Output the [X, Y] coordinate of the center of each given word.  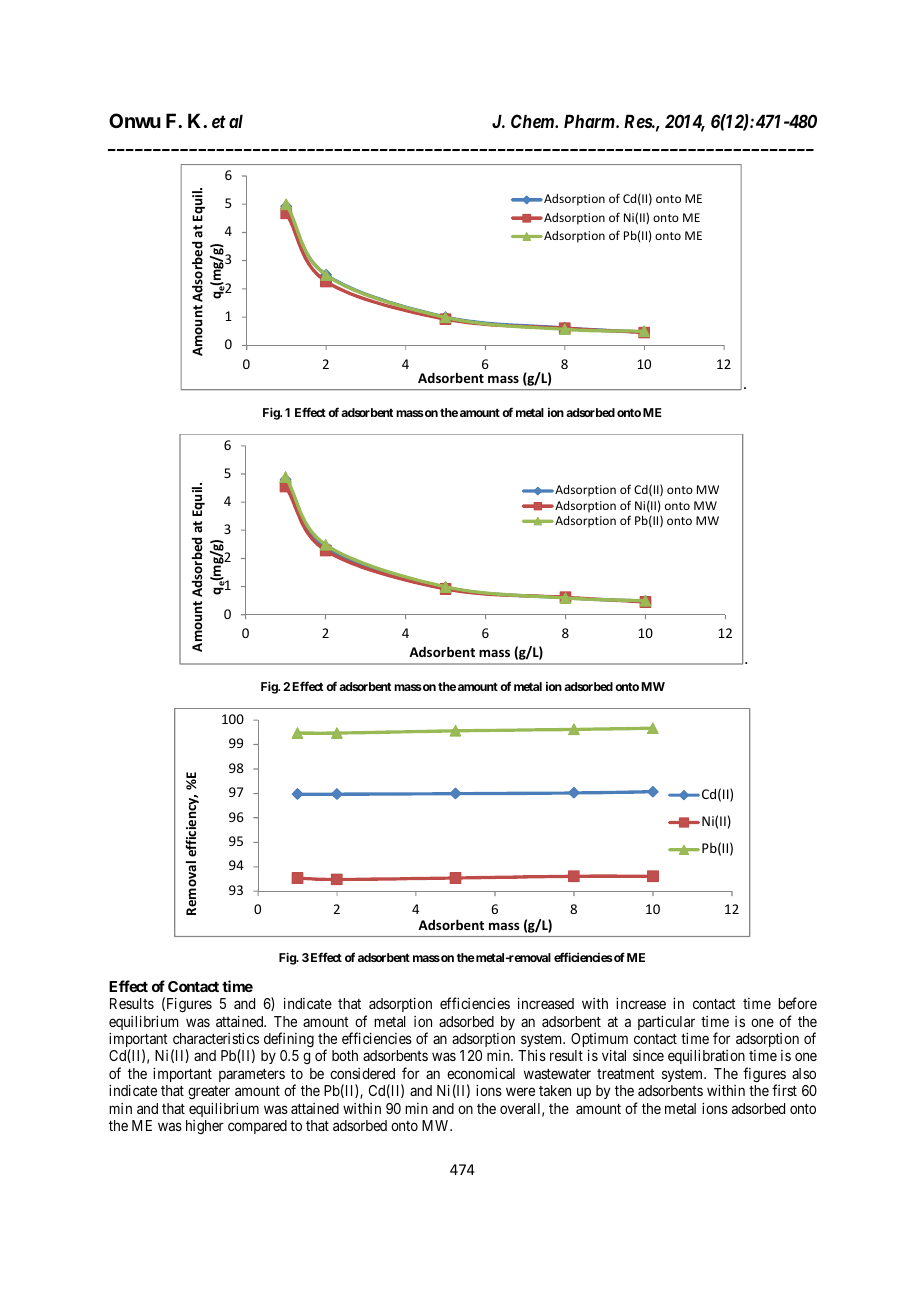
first [784, 1090]
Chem [533, 121]
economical [481, 1073]
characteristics [216, 1038]
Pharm [590, 121]
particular [666, 1024]
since [648, 1055]
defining [289, 1040]
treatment [626, 1074]
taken [555, 1090]
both [345, 1055]
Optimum [599, 1041]
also [804, 1073]
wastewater [557, 1074]
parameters [252, 1075]
